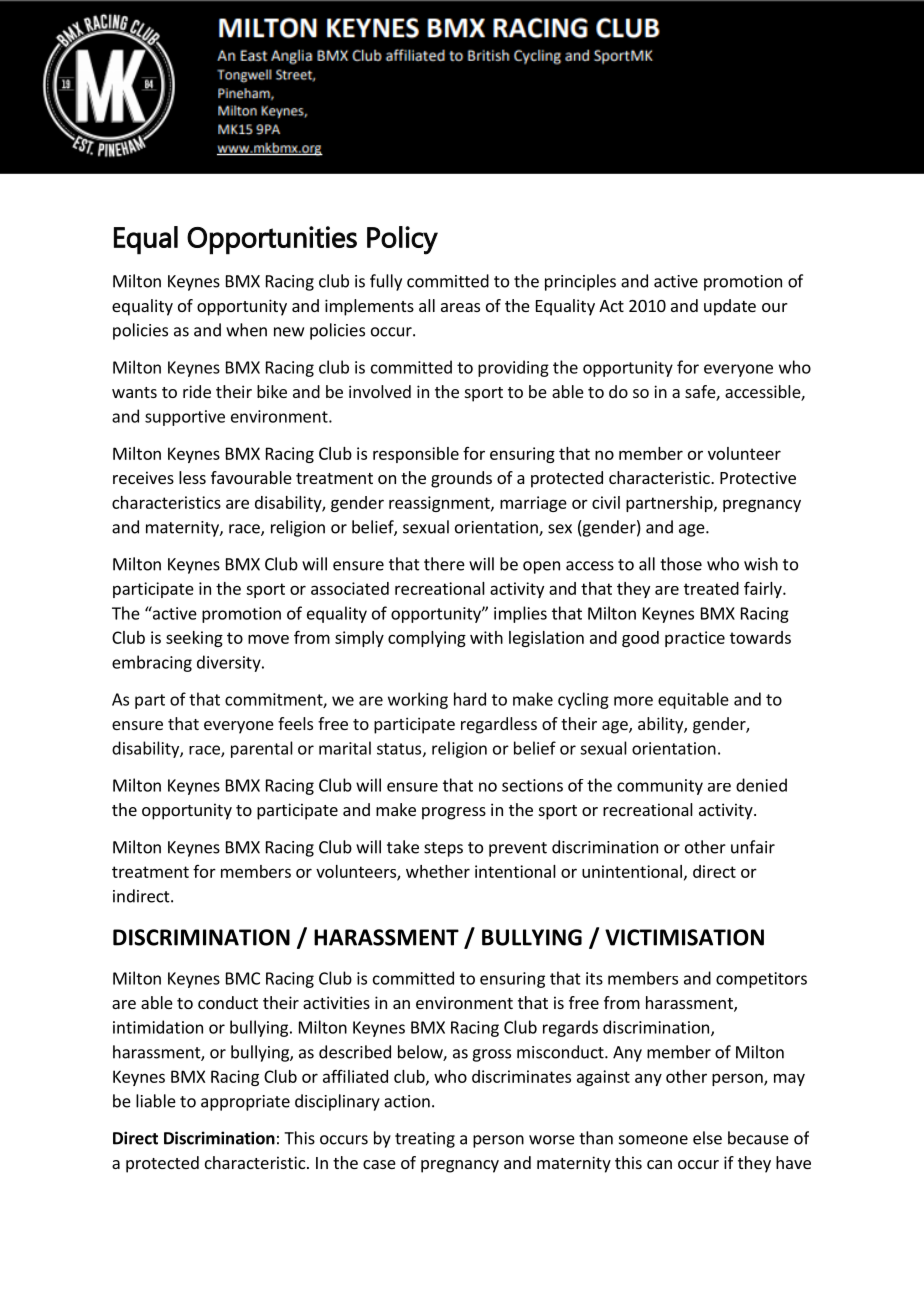 The height and width of the screenshot is (1308, 924). I want to click on hard, so click(470, 699).
